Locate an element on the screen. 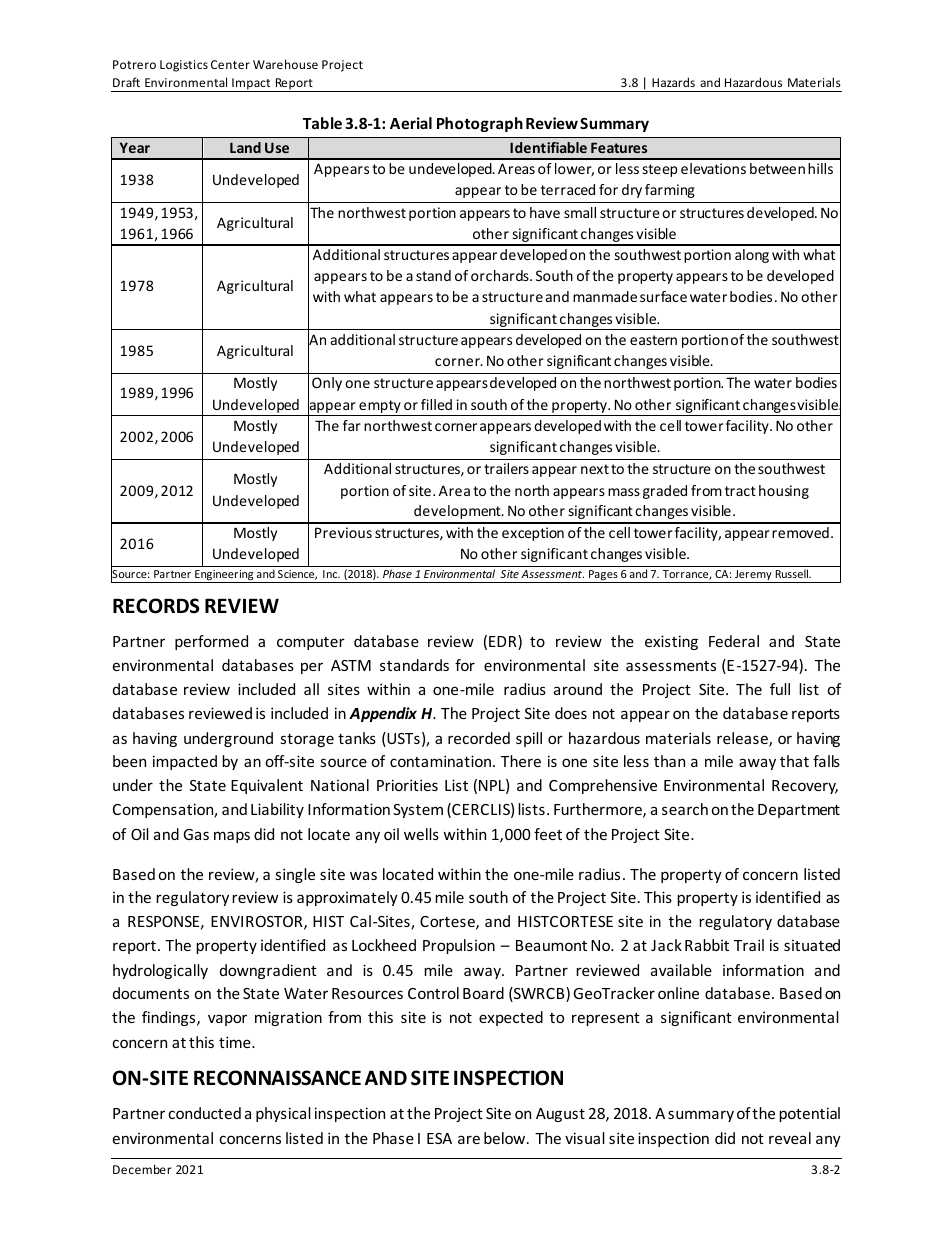 The height and width of the screenshot is (1233, 952). below is located at coordinates (506, 1138).
